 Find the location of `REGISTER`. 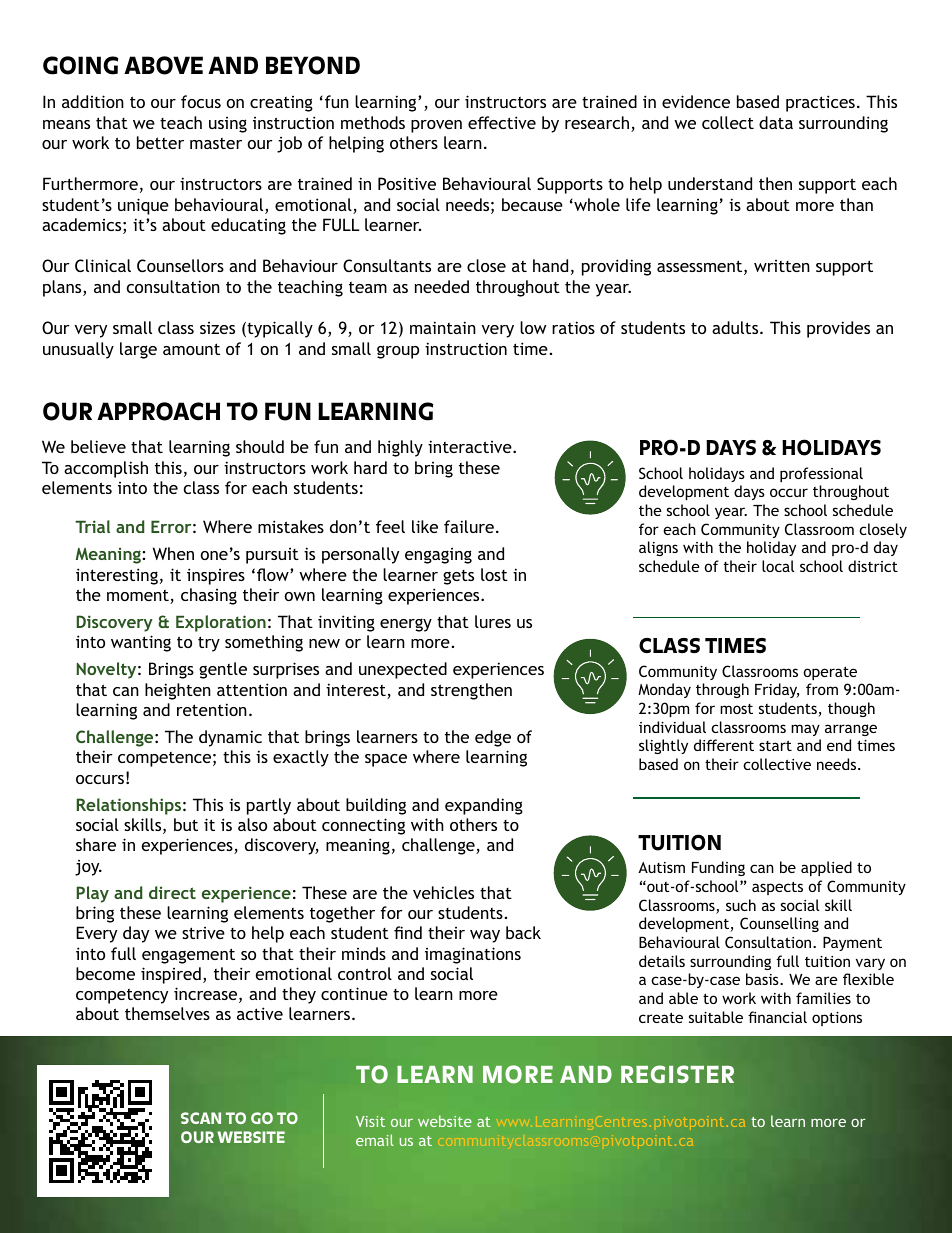

REGISTER is located at coordinates (677, 1074).
